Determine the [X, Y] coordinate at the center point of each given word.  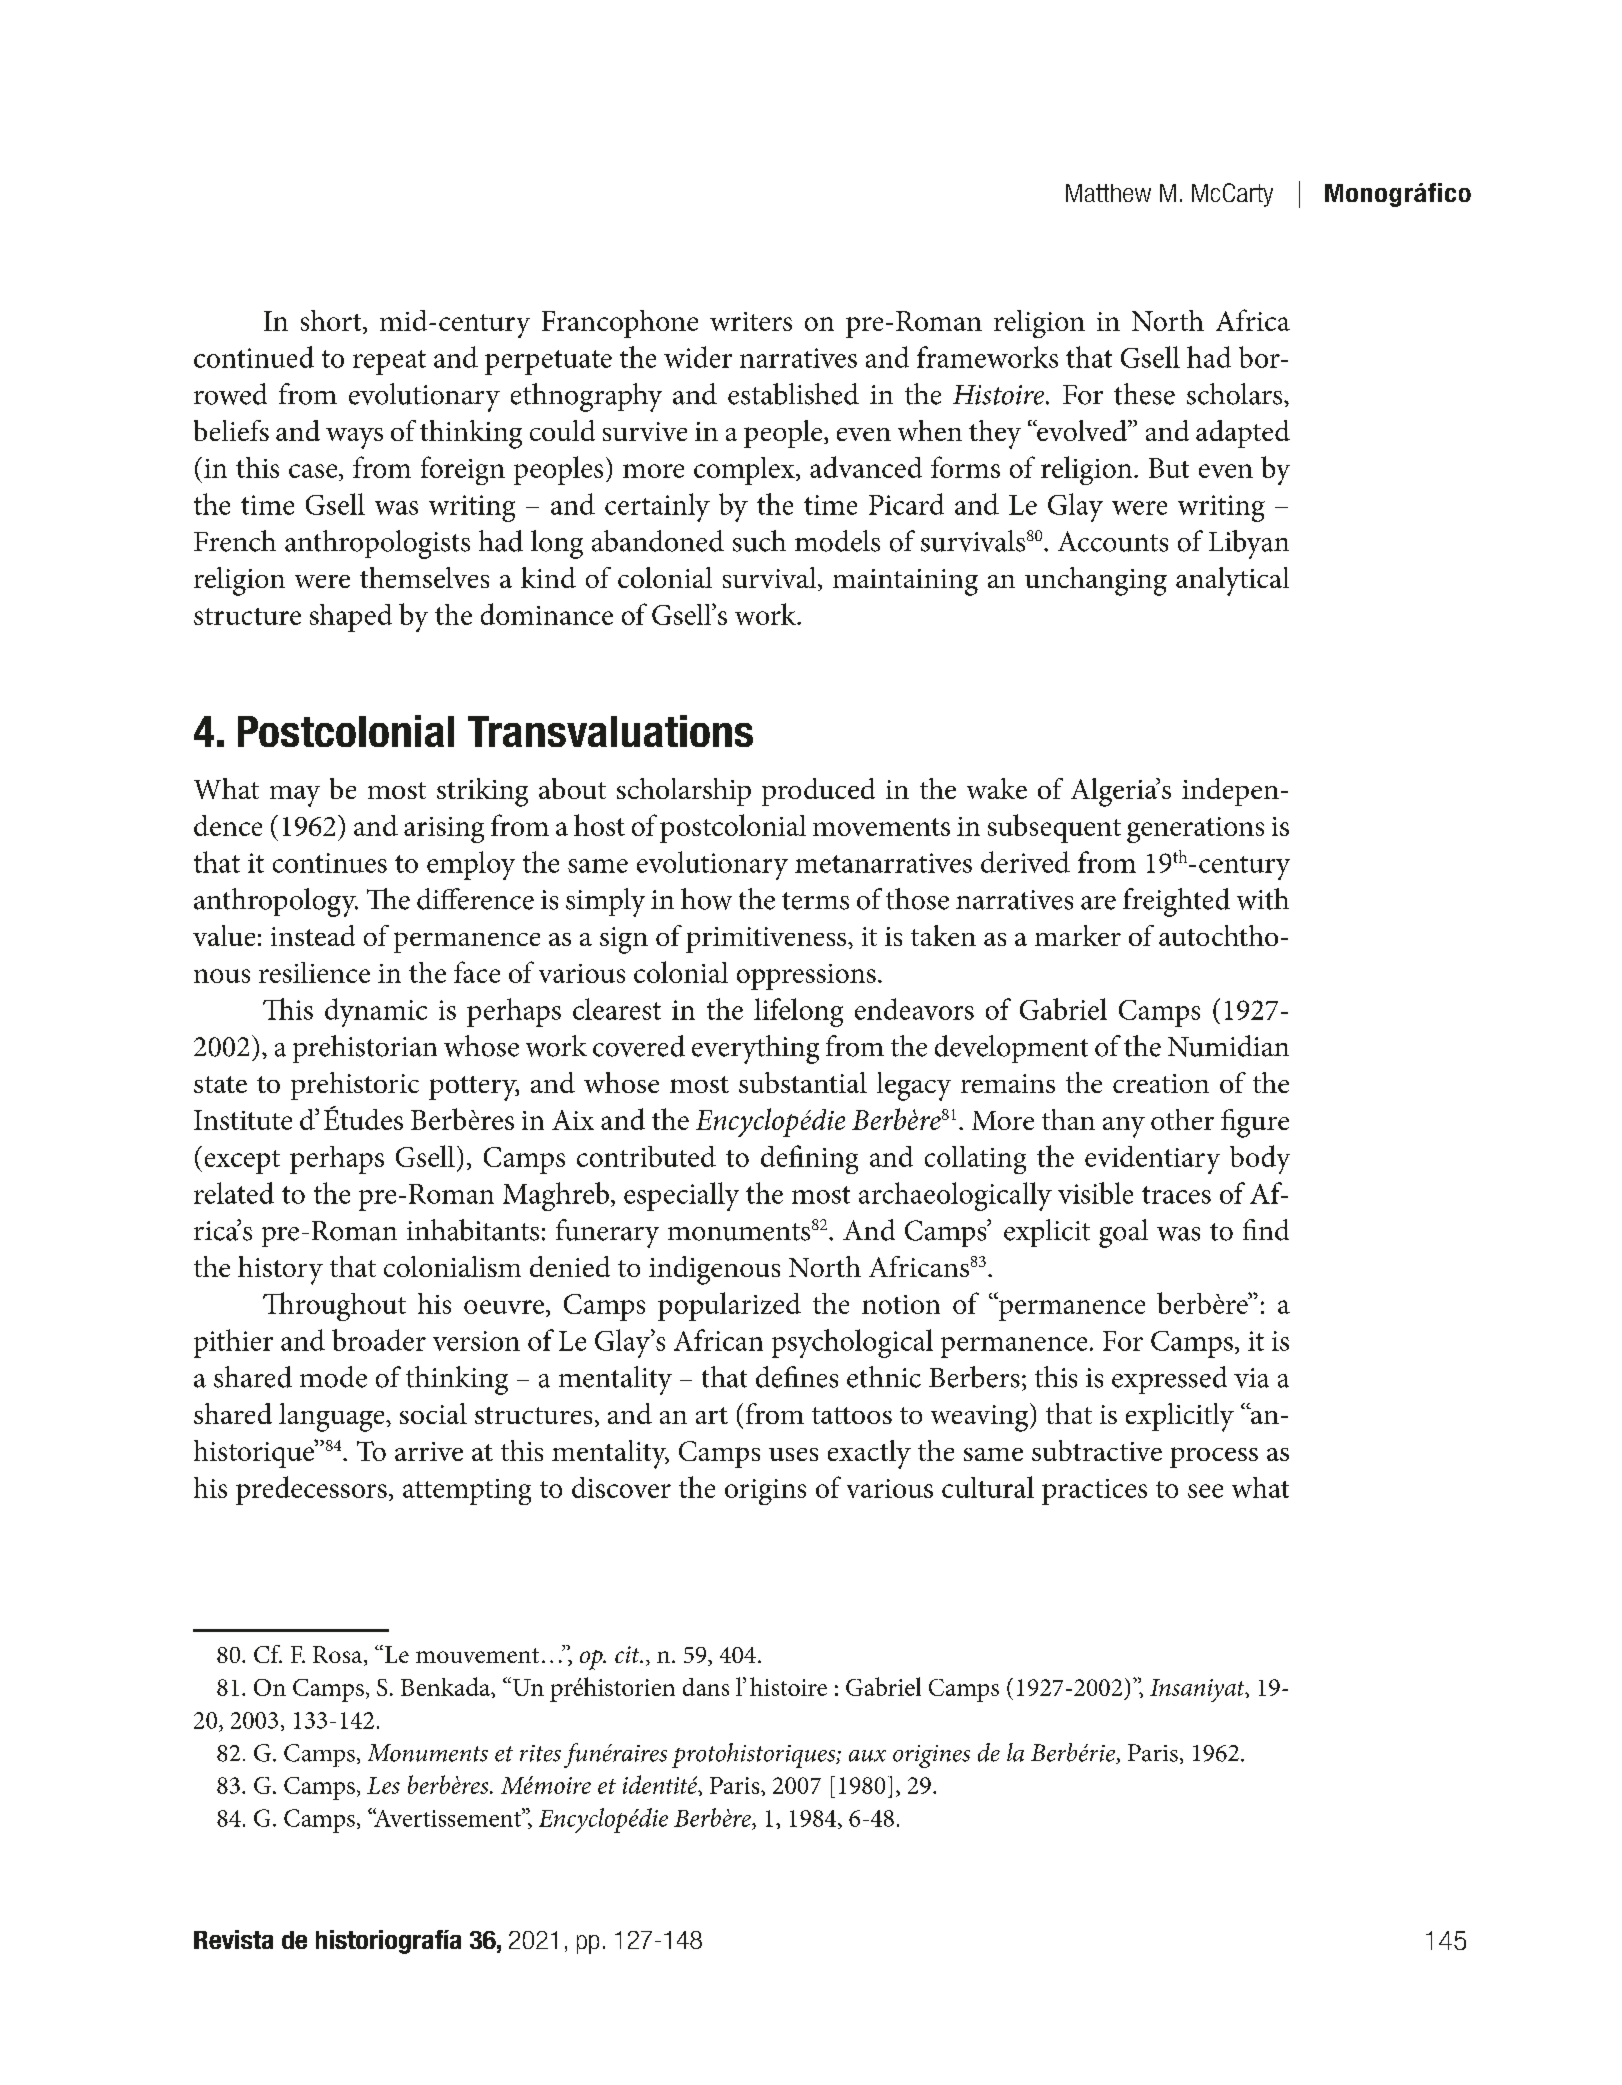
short [332, 320]
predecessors [311, 1490]
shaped [351, 618]
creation [1161, 1083]
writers [751, 321]
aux [867, 1756]
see [1205, 1491]
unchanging [1096, 581]
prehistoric [355, 1086]
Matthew [1108, 193]
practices [1094, 1492]
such [759, 541]
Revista [233, 1939]
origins [765, 1492]
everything [755, 1049]
